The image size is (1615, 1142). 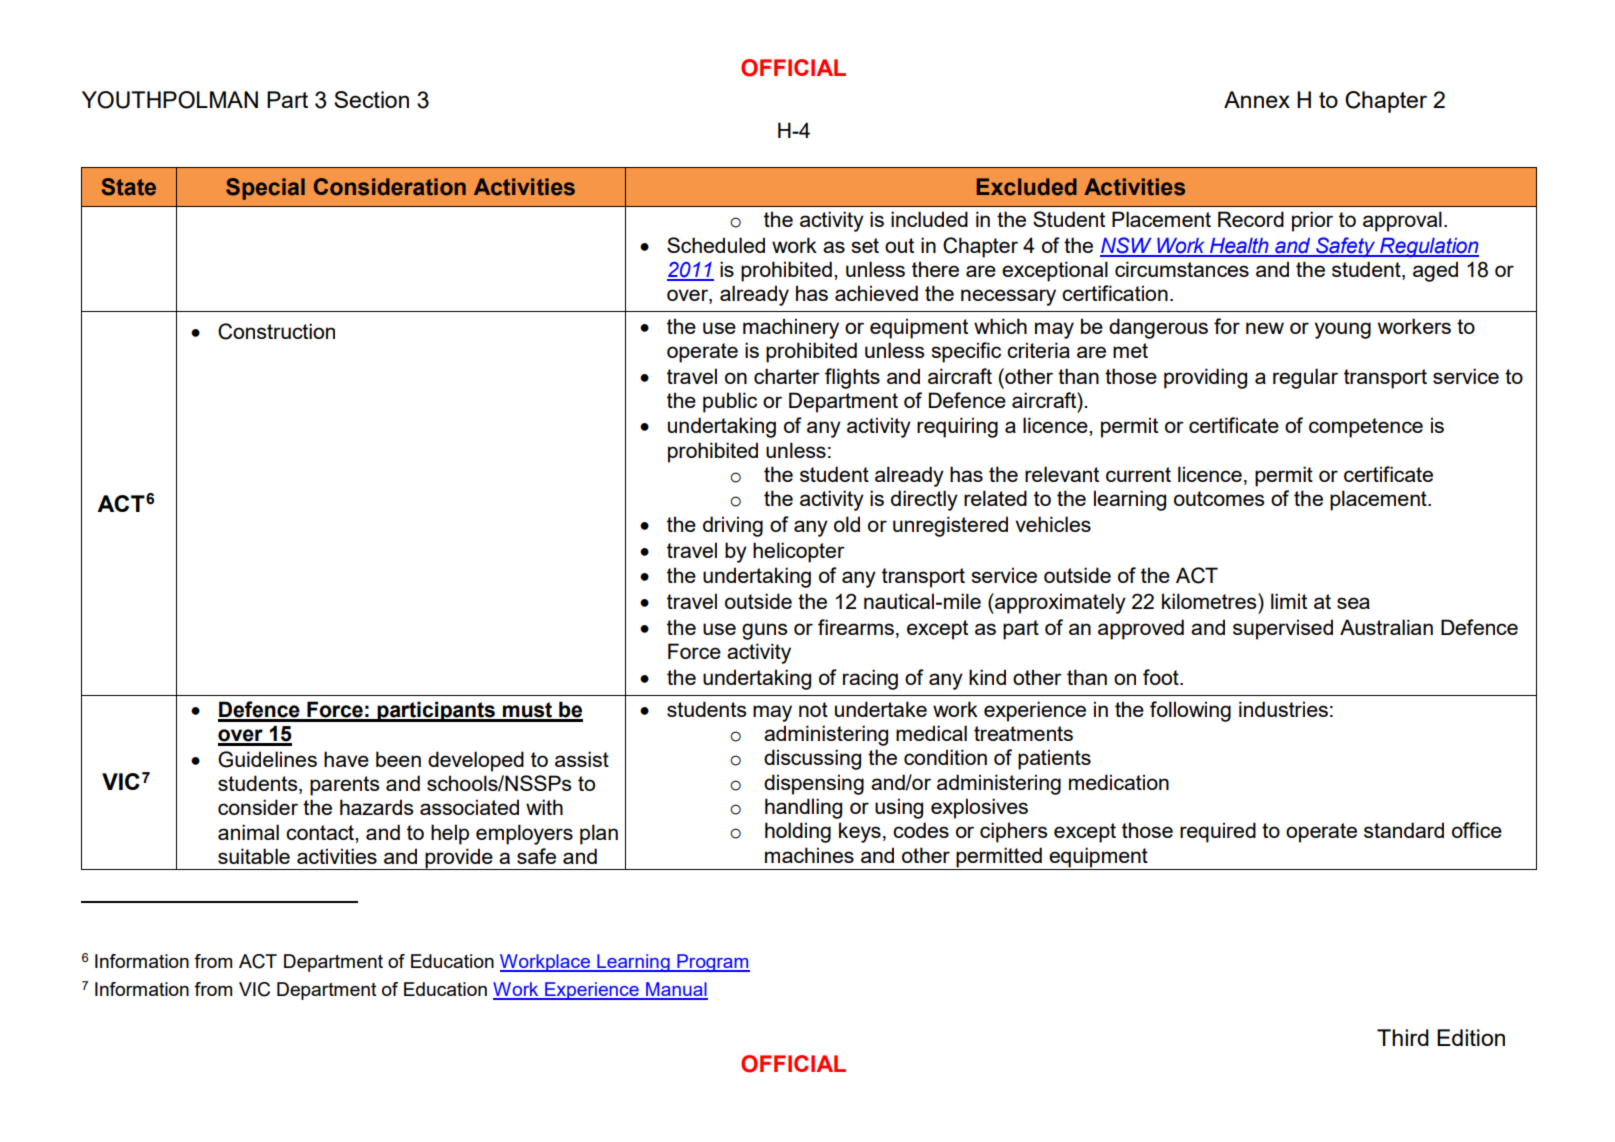 I want to click on Program, so click(x=712, y=963).
